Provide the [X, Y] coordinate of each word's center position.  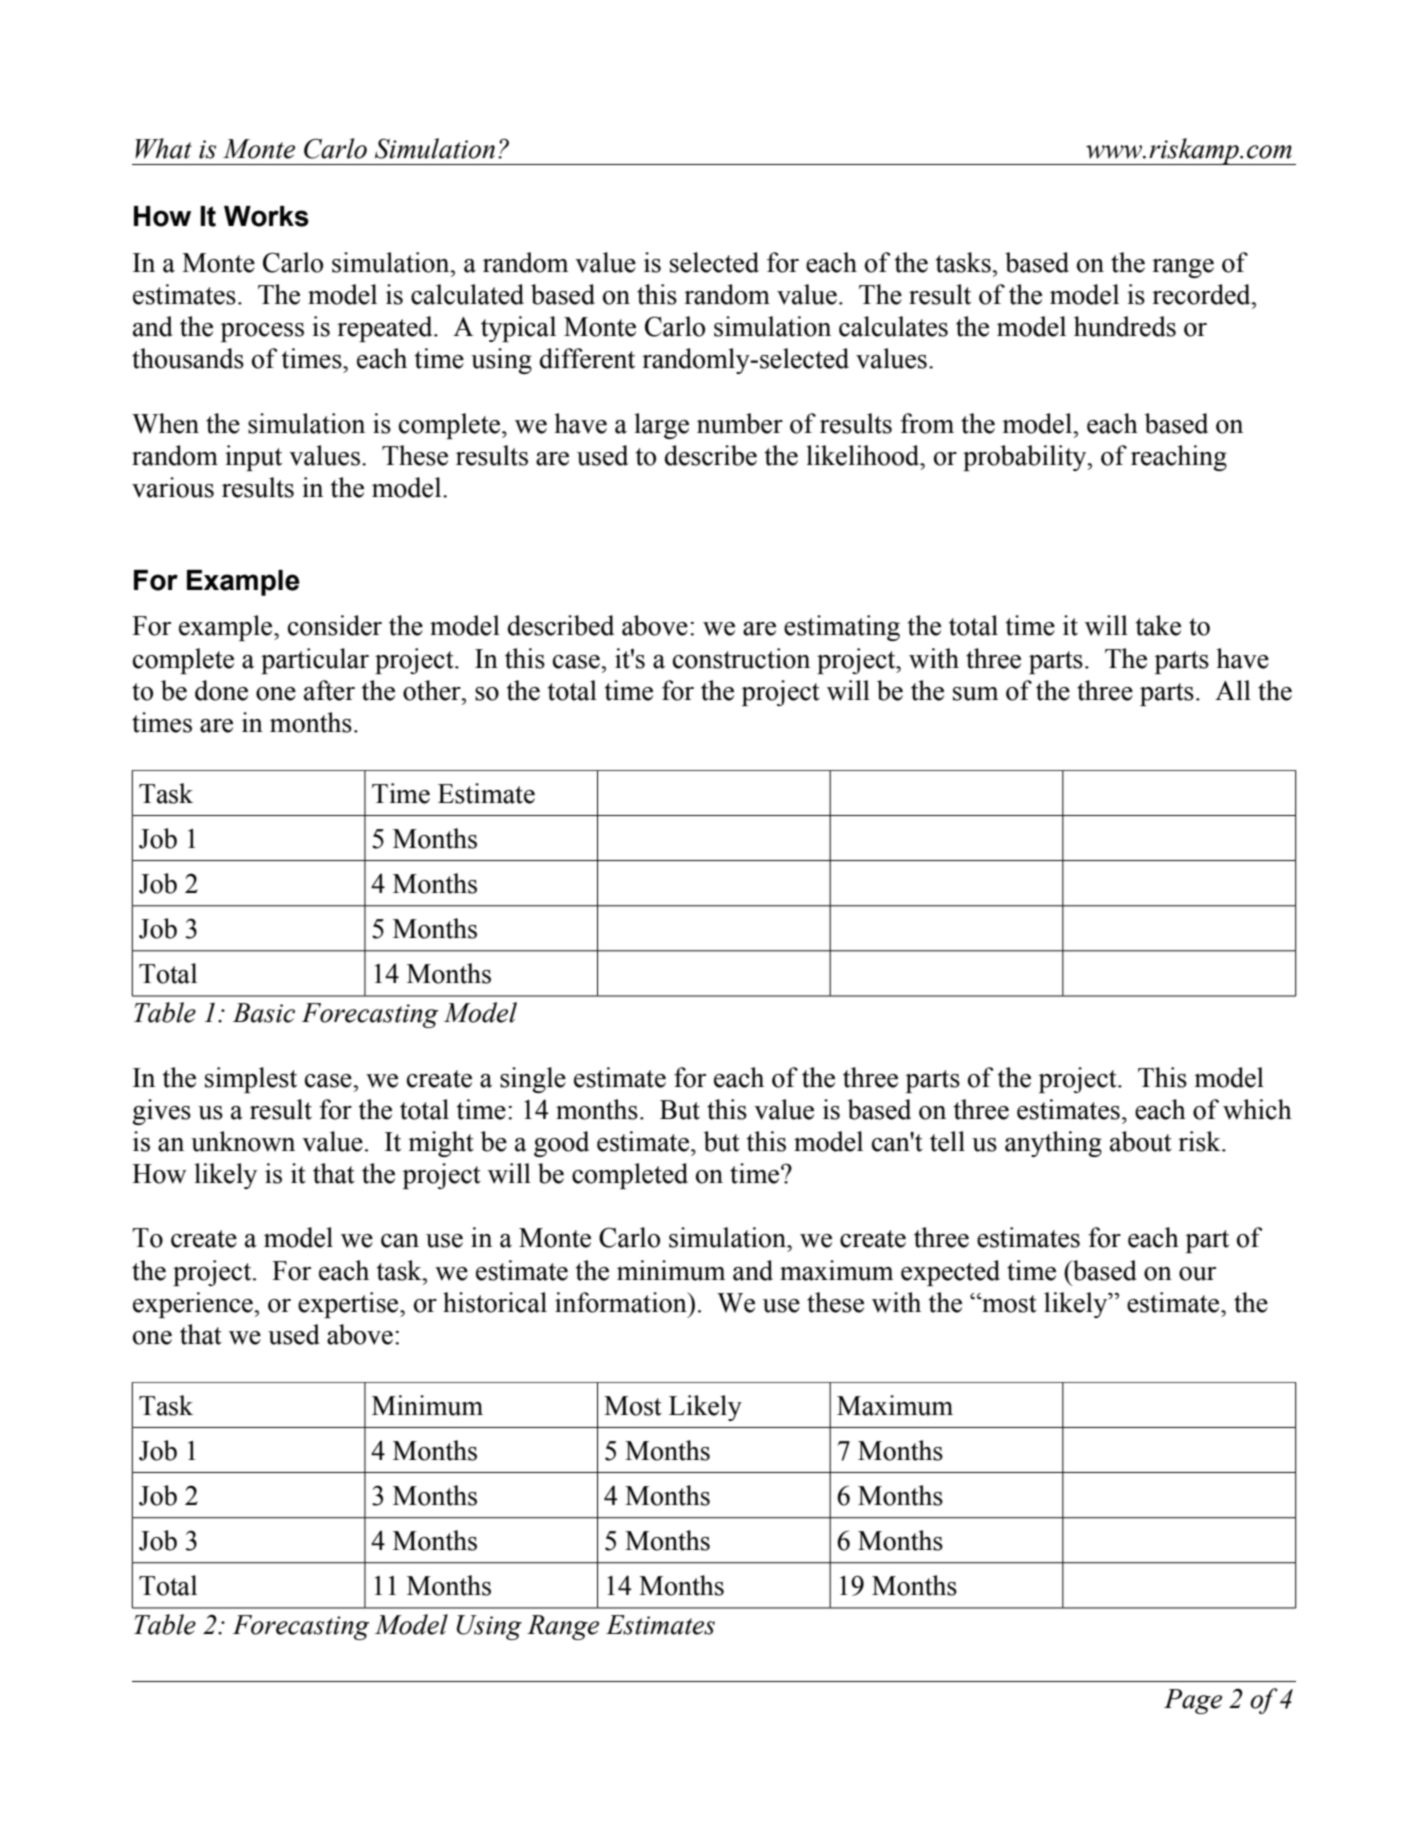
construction [741, 658]
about [1141, 1141]
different [587, 358]
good [561, 1144]
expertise [349, 1305]
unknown [243, 1141]
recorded [1202, 294]
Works [266, 216]
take [1158, 625]
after [329, 690]
